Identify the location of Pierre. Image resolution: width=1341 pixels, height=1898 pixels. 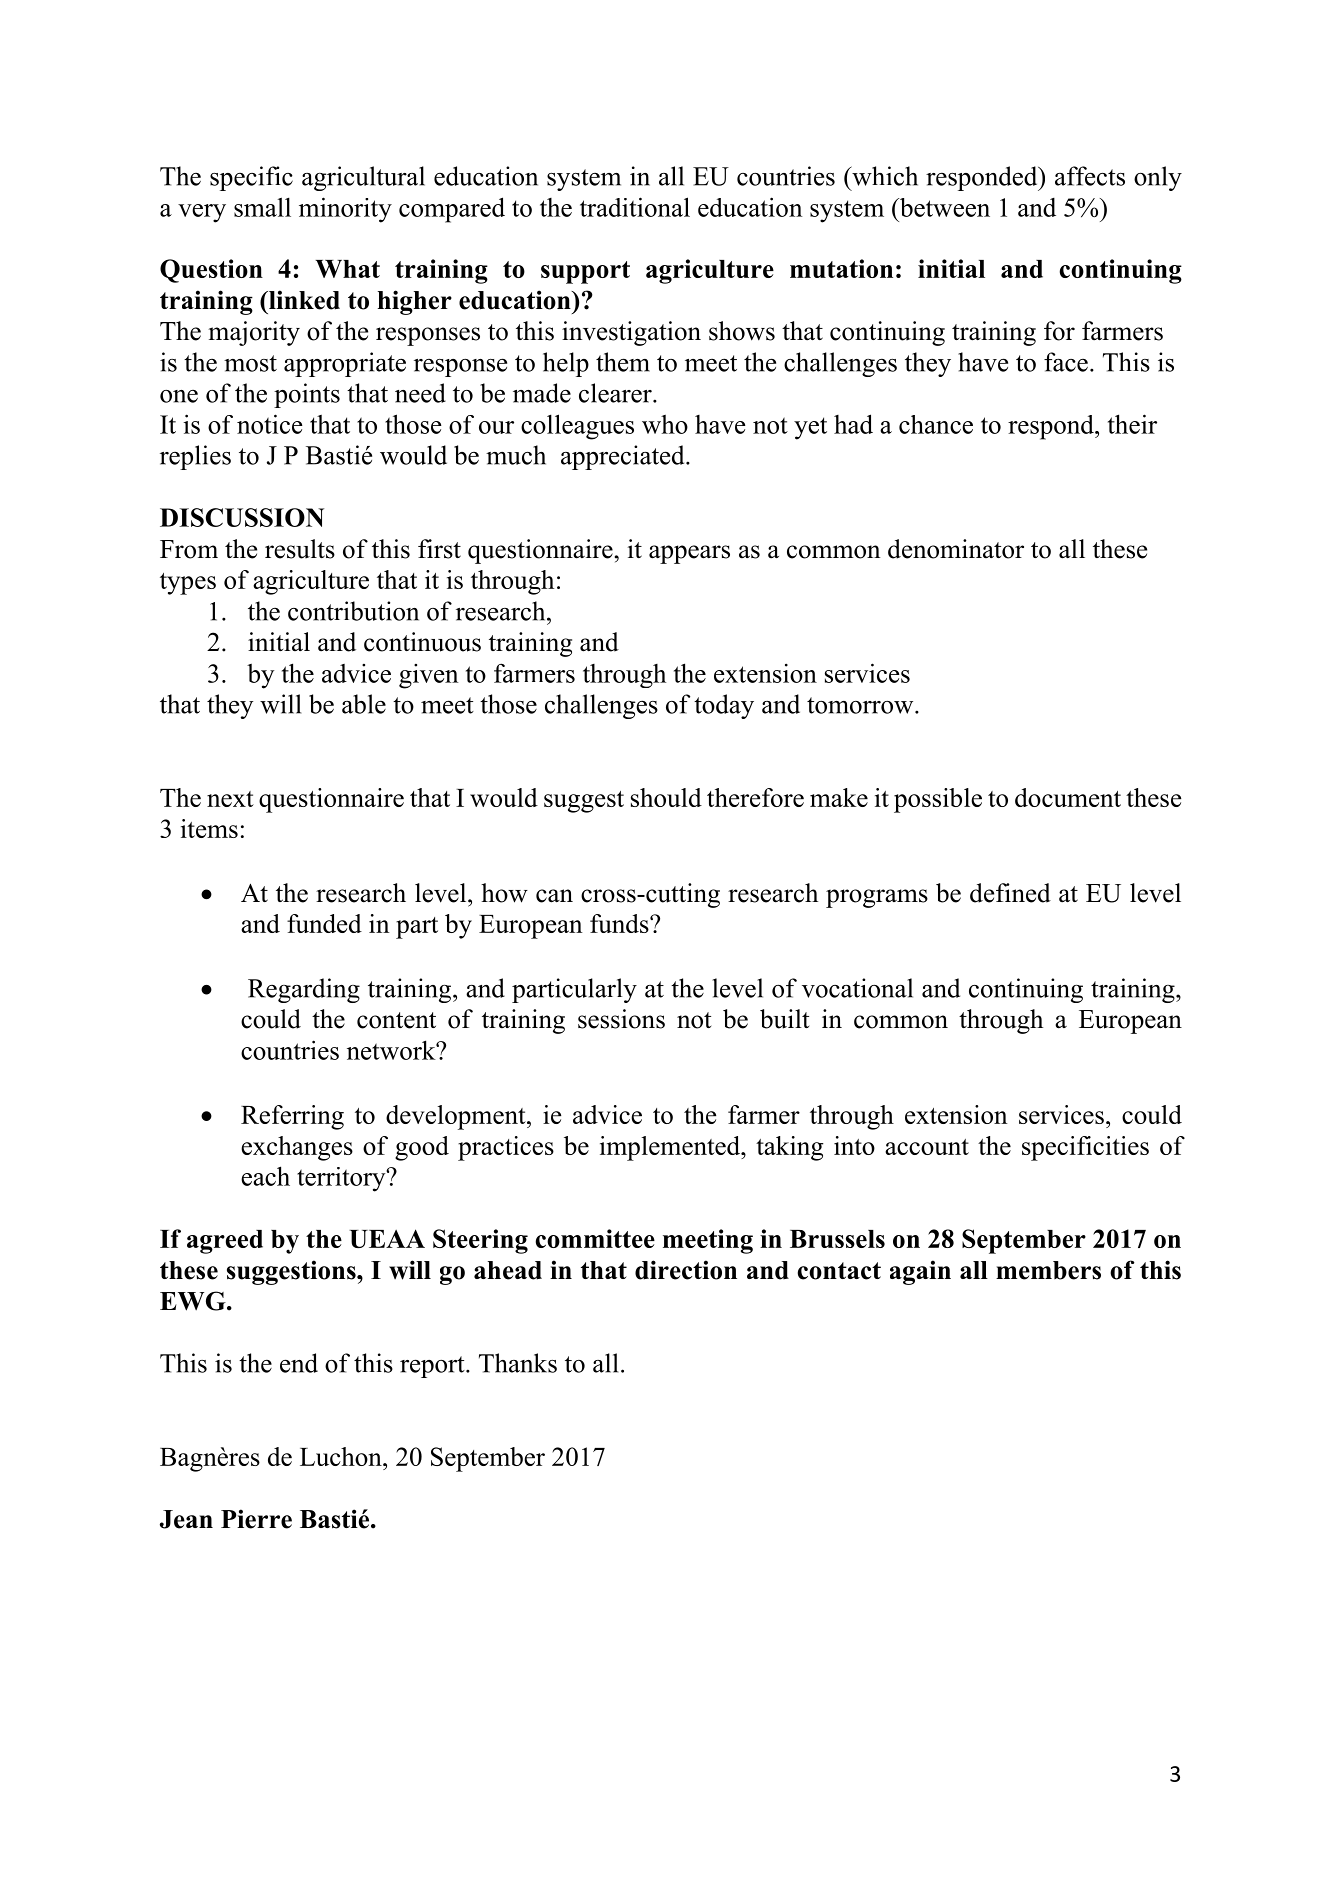
(256, 1519).
